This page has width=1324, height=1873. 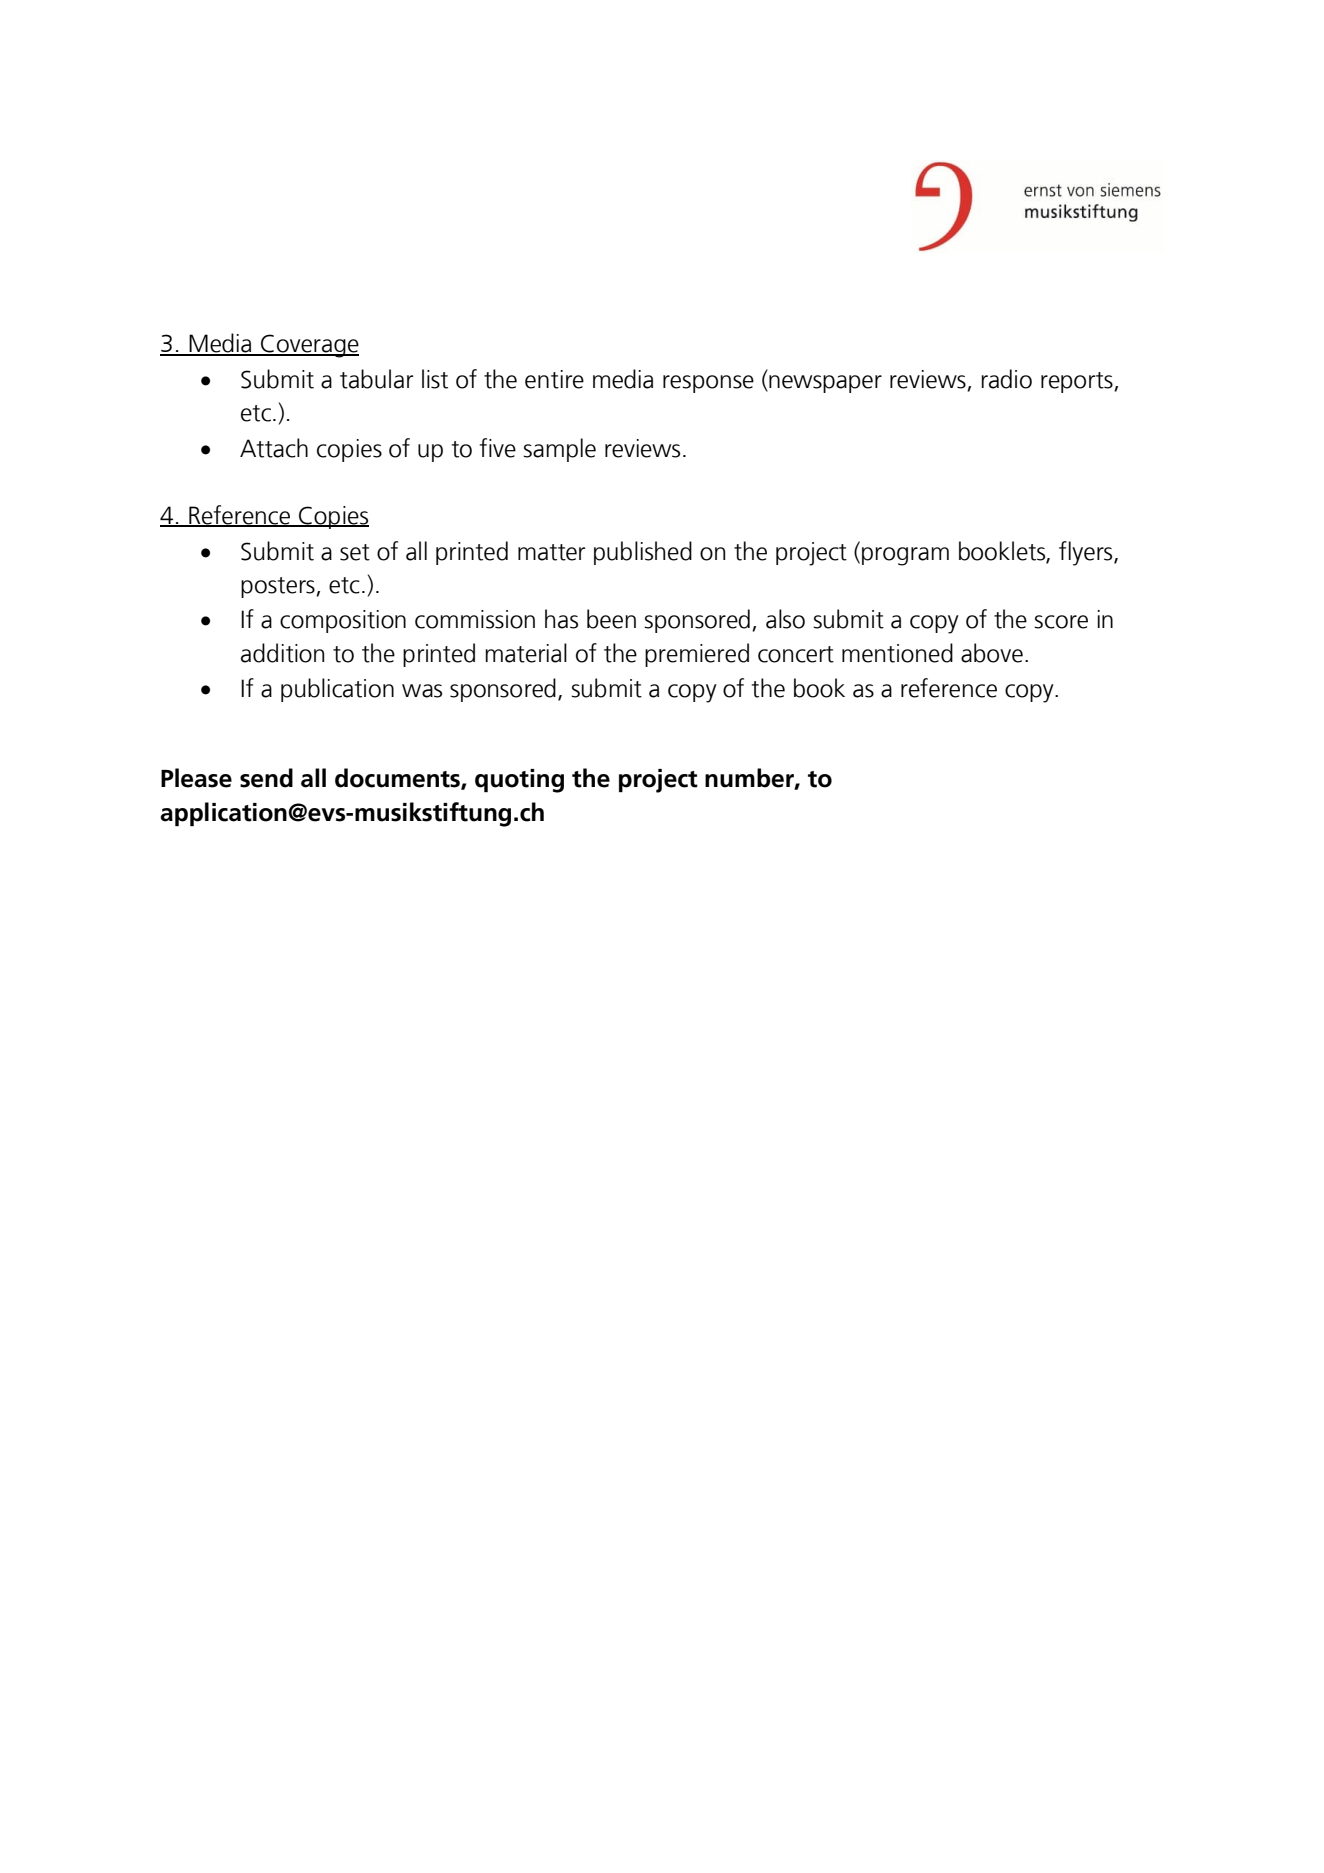 What do you see at coordinates (1006, 379) in the page?
I see `radio` at bounding box center [1006, 379].
